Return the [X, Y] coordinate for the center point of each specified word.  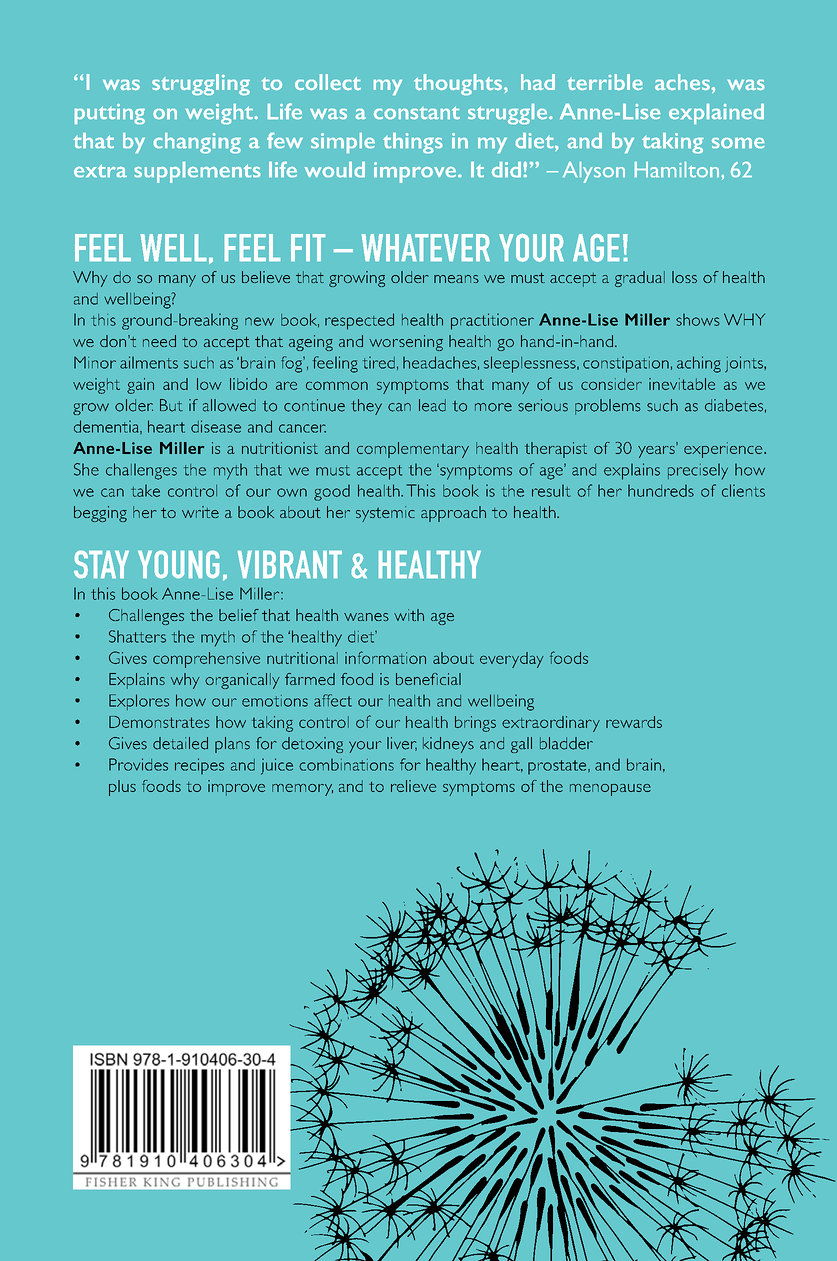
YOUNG [178, 564]
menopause [610, 790]
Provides [138, 764]
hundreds [661, 490]
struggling [201, 84]
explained [716, 114]
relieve [413, 786]
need [159, 341]
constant [417, 112]
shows [698, 319]
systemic [385, 514]
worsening [406, 343]
